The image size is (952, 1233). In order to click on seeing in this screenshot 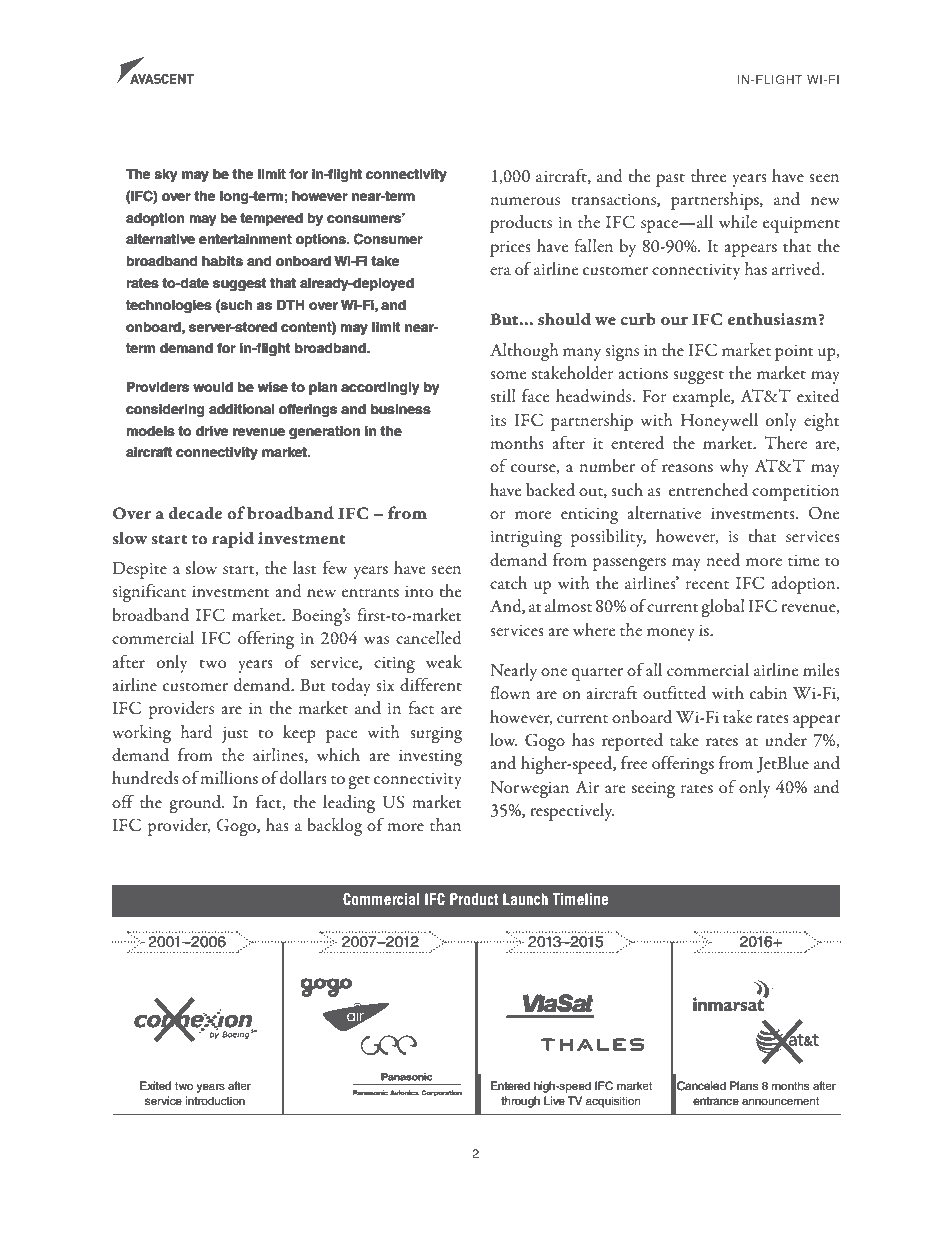, I will do `click(653, 790)`.
